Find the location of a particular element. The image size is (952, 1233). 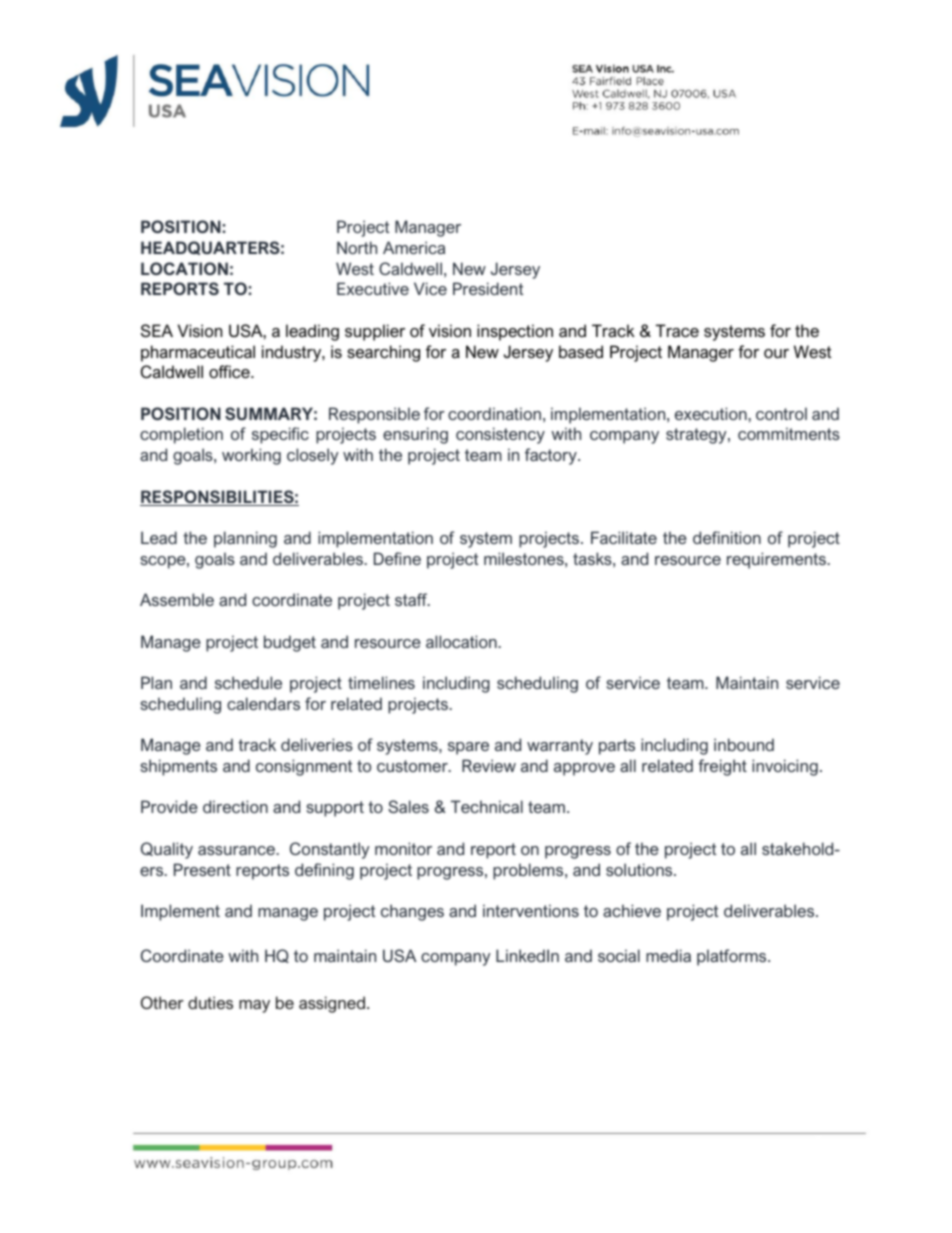

staff is located at coordinates (412, 599).
